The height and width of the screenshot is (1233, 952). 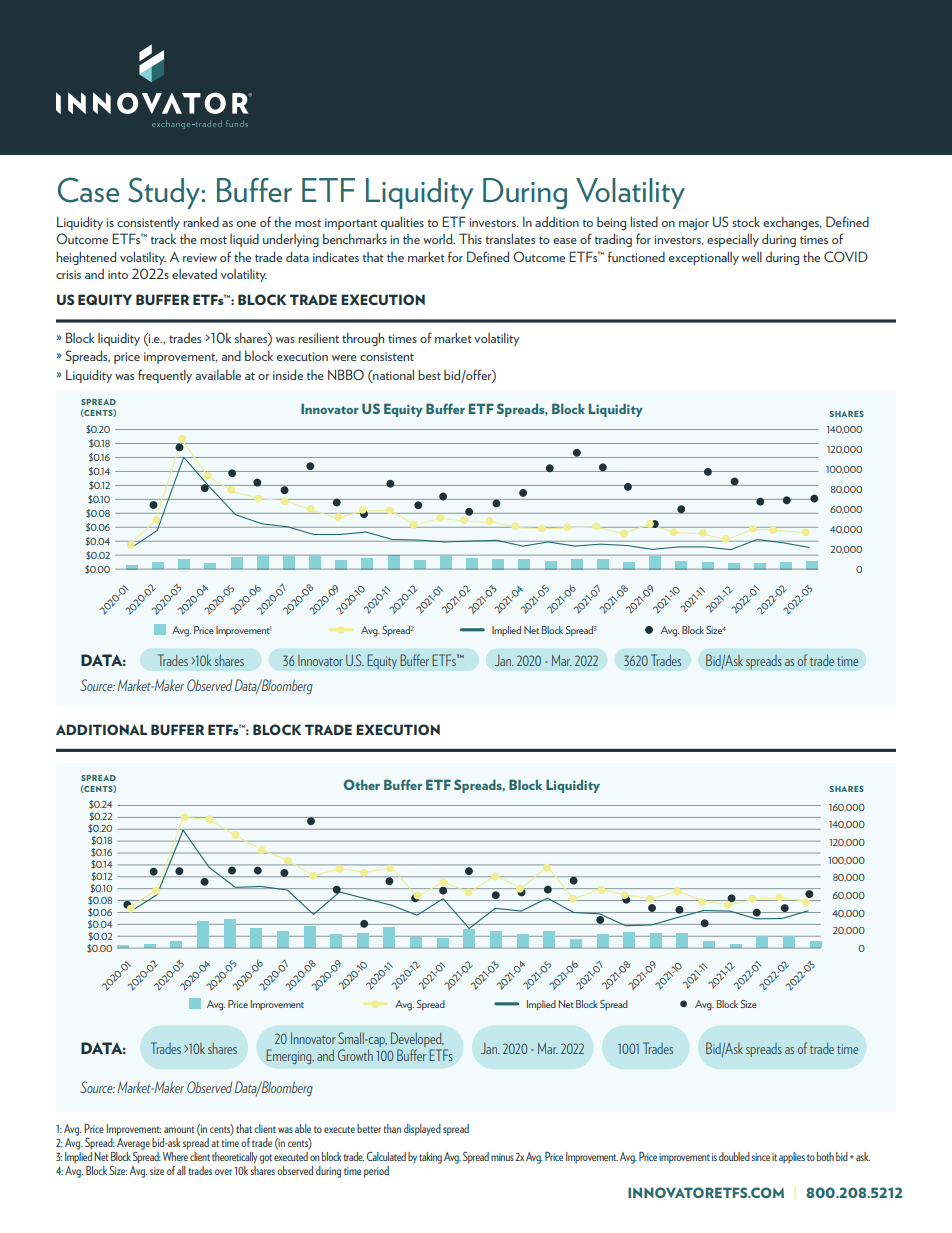 I want to click on This, so click(x=470, y=238).
